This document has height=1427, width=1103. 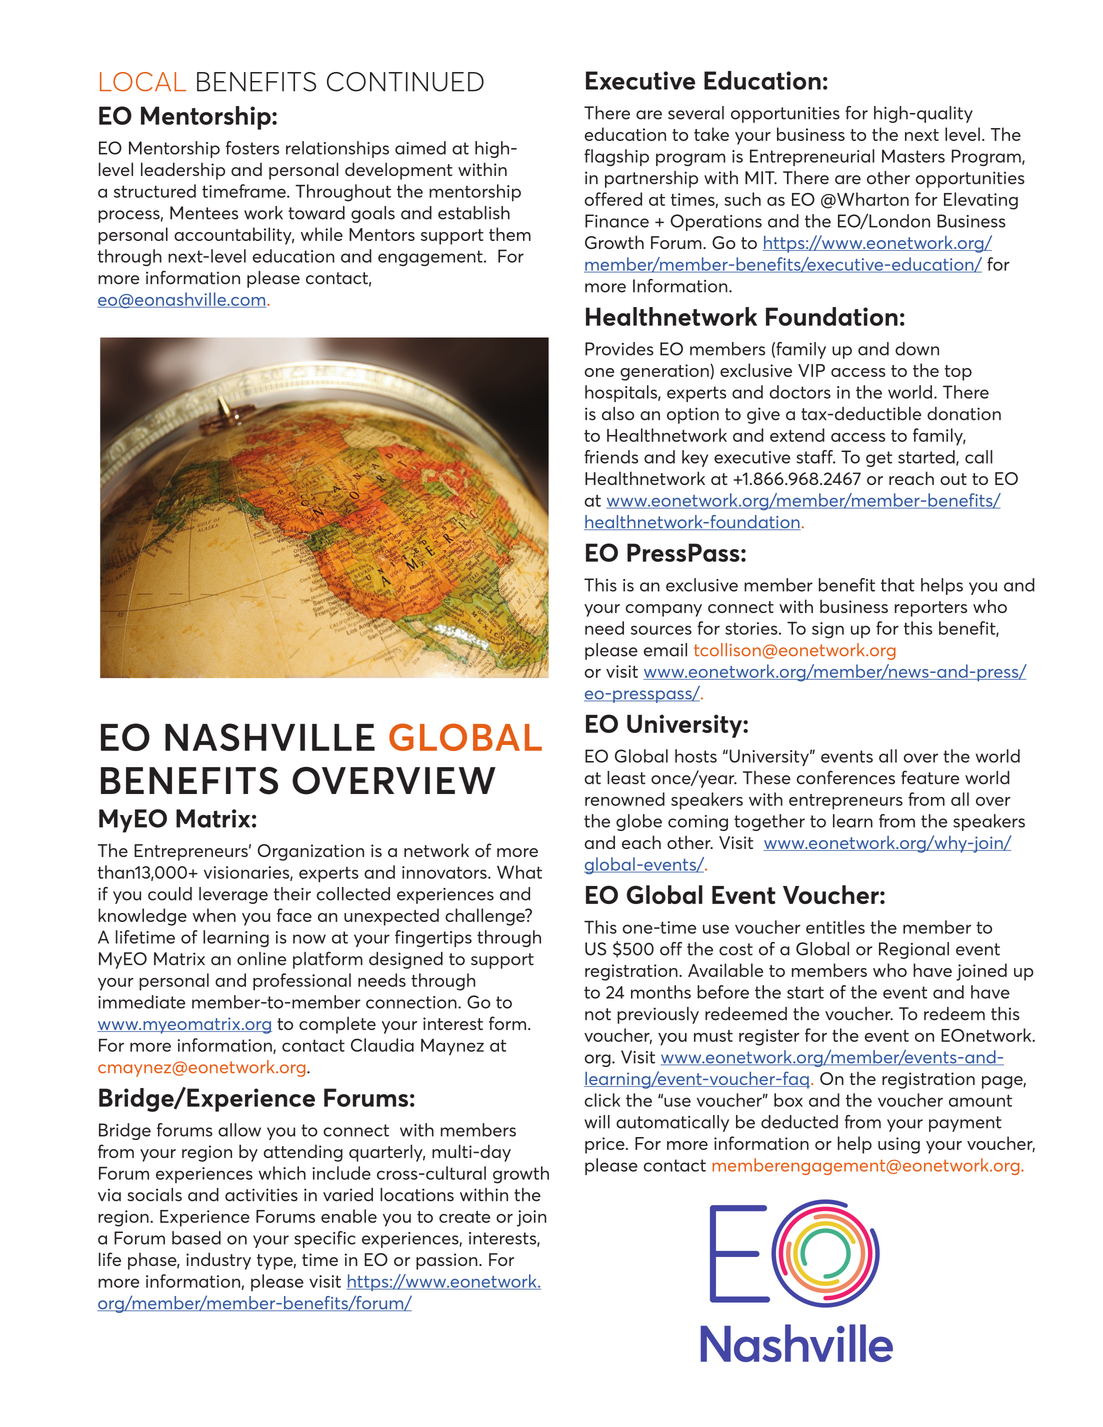 What do you see at coordinates (835, 927) in the document?
I see `entitles` at bounding box center [835, 927].
